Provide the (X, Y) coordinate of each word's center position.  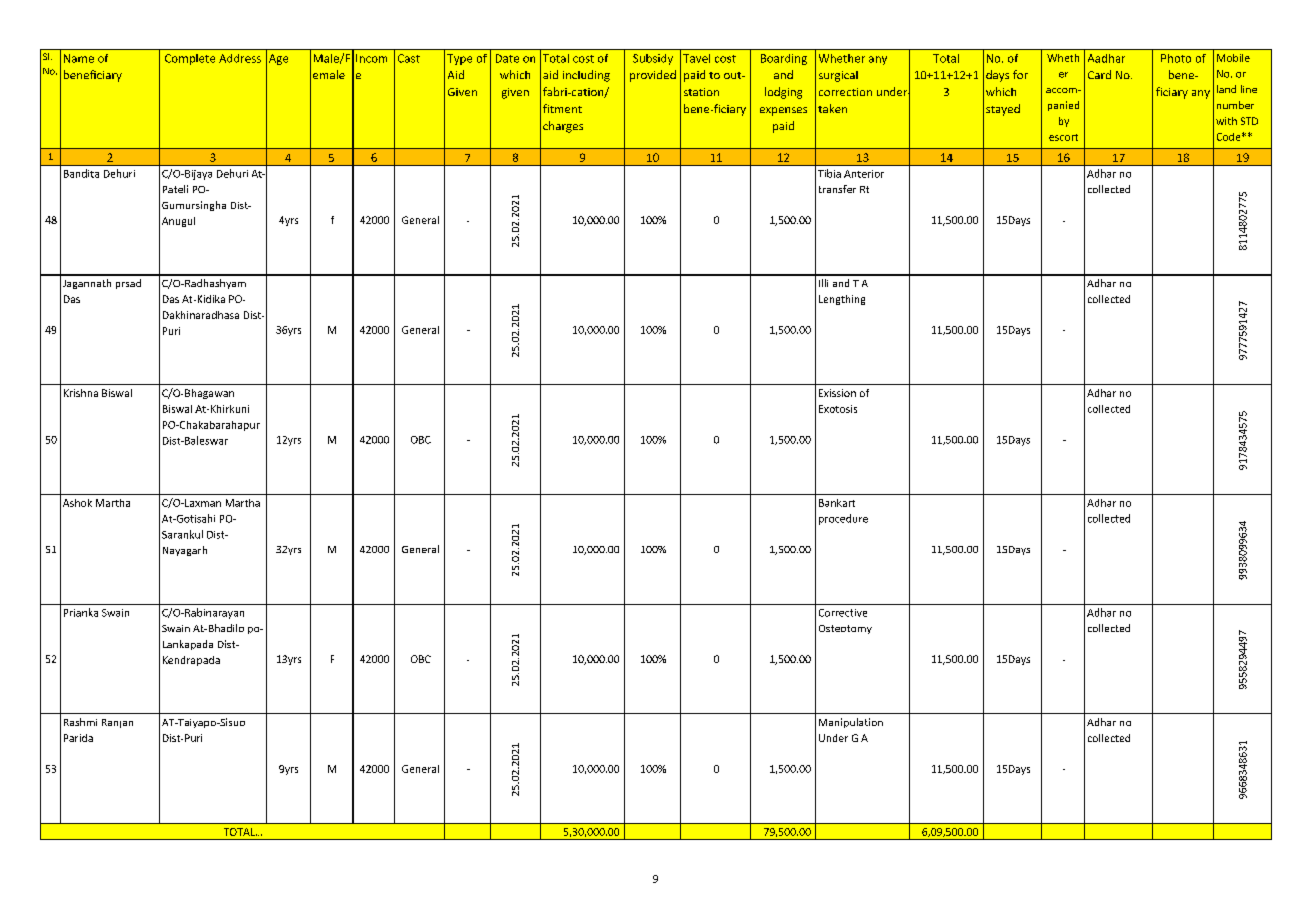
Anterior (864, 174)
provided (653, 76)
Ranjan (117, 723)
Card (1099, 74)
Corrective (843, 613)
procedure (843, 519)
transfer (837, 189)
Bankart (837, 503)
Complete (190, 59)
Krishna (81, 393)
